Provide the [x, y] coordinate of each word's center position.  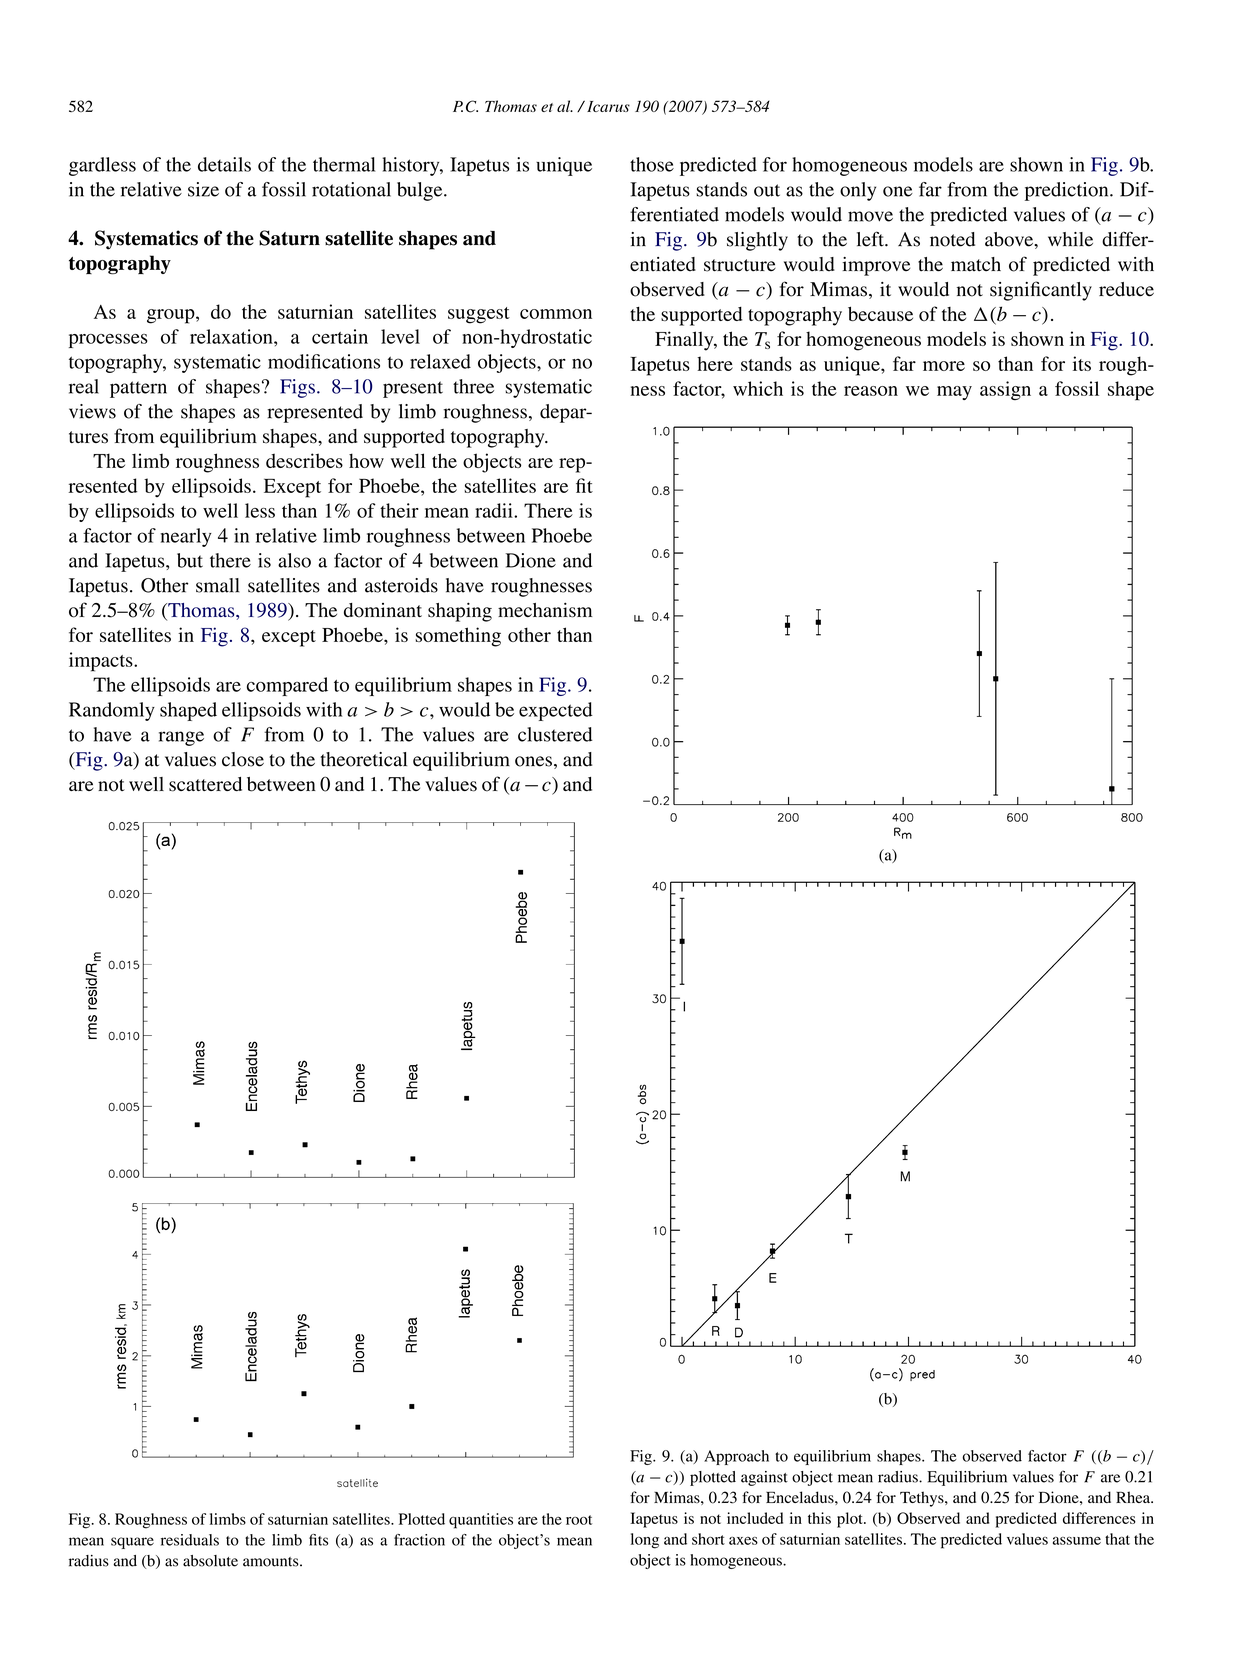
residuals [190, 1540]
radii [495, 510]
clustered [555, 734]
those [652, 164]
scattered [205, 784]
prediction [1068, 191]
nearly [186, 537]
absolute [210, 1561]
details [224, 164]
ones [533, 761]
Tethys [923, 1499]
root [579, 1520]
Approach [736, 1457]
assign [1005, 390]
